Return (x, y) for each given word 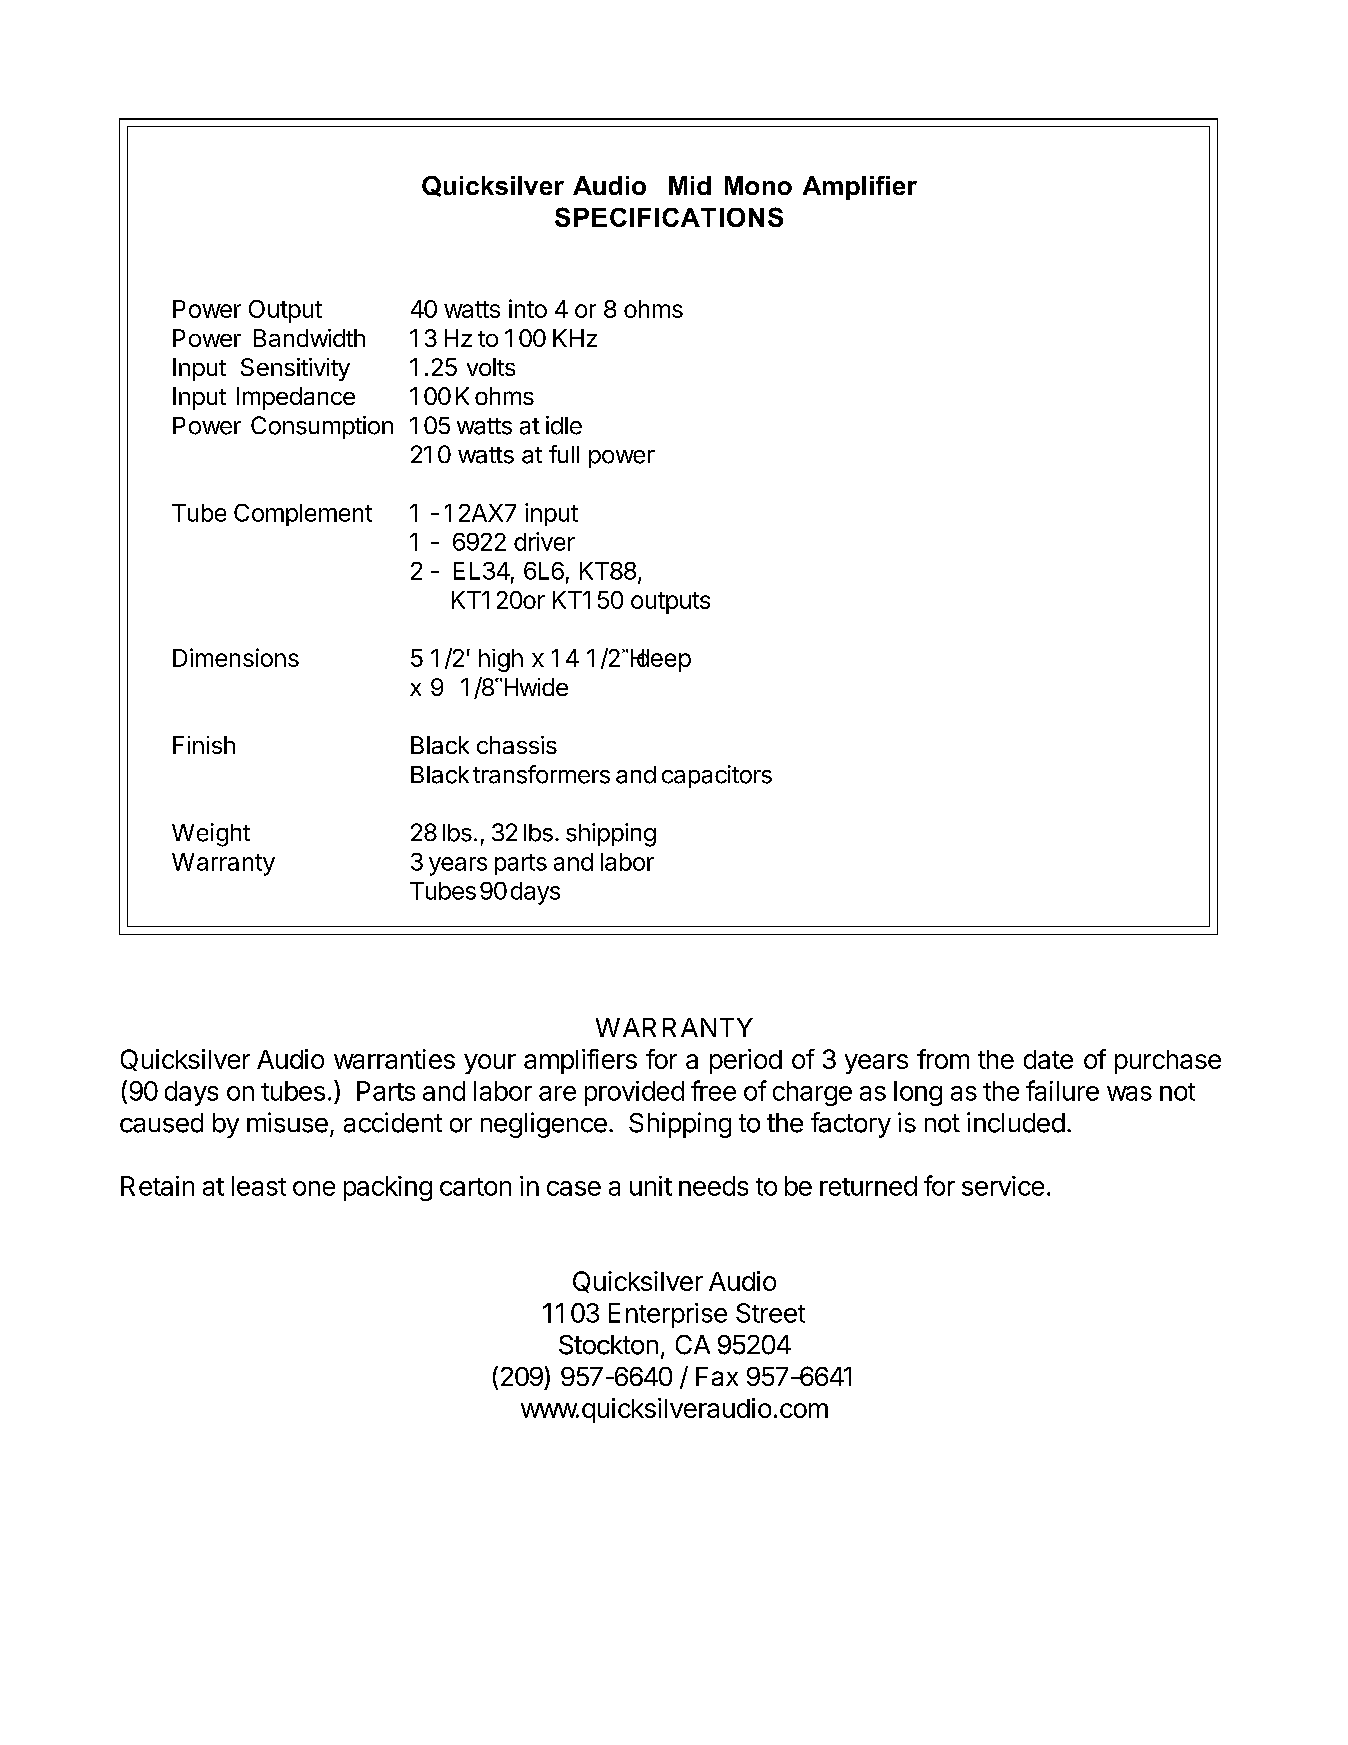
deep (662, 660)
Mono (758, 185)
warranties (394, 1059)
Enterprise (668, 1315)
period (746, 1061)
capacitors (717, 776)
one (314, 1188)
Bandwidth (309, 338)
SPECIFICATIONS (669, 217)
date (1048, 1059)
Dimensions (236, 657)
